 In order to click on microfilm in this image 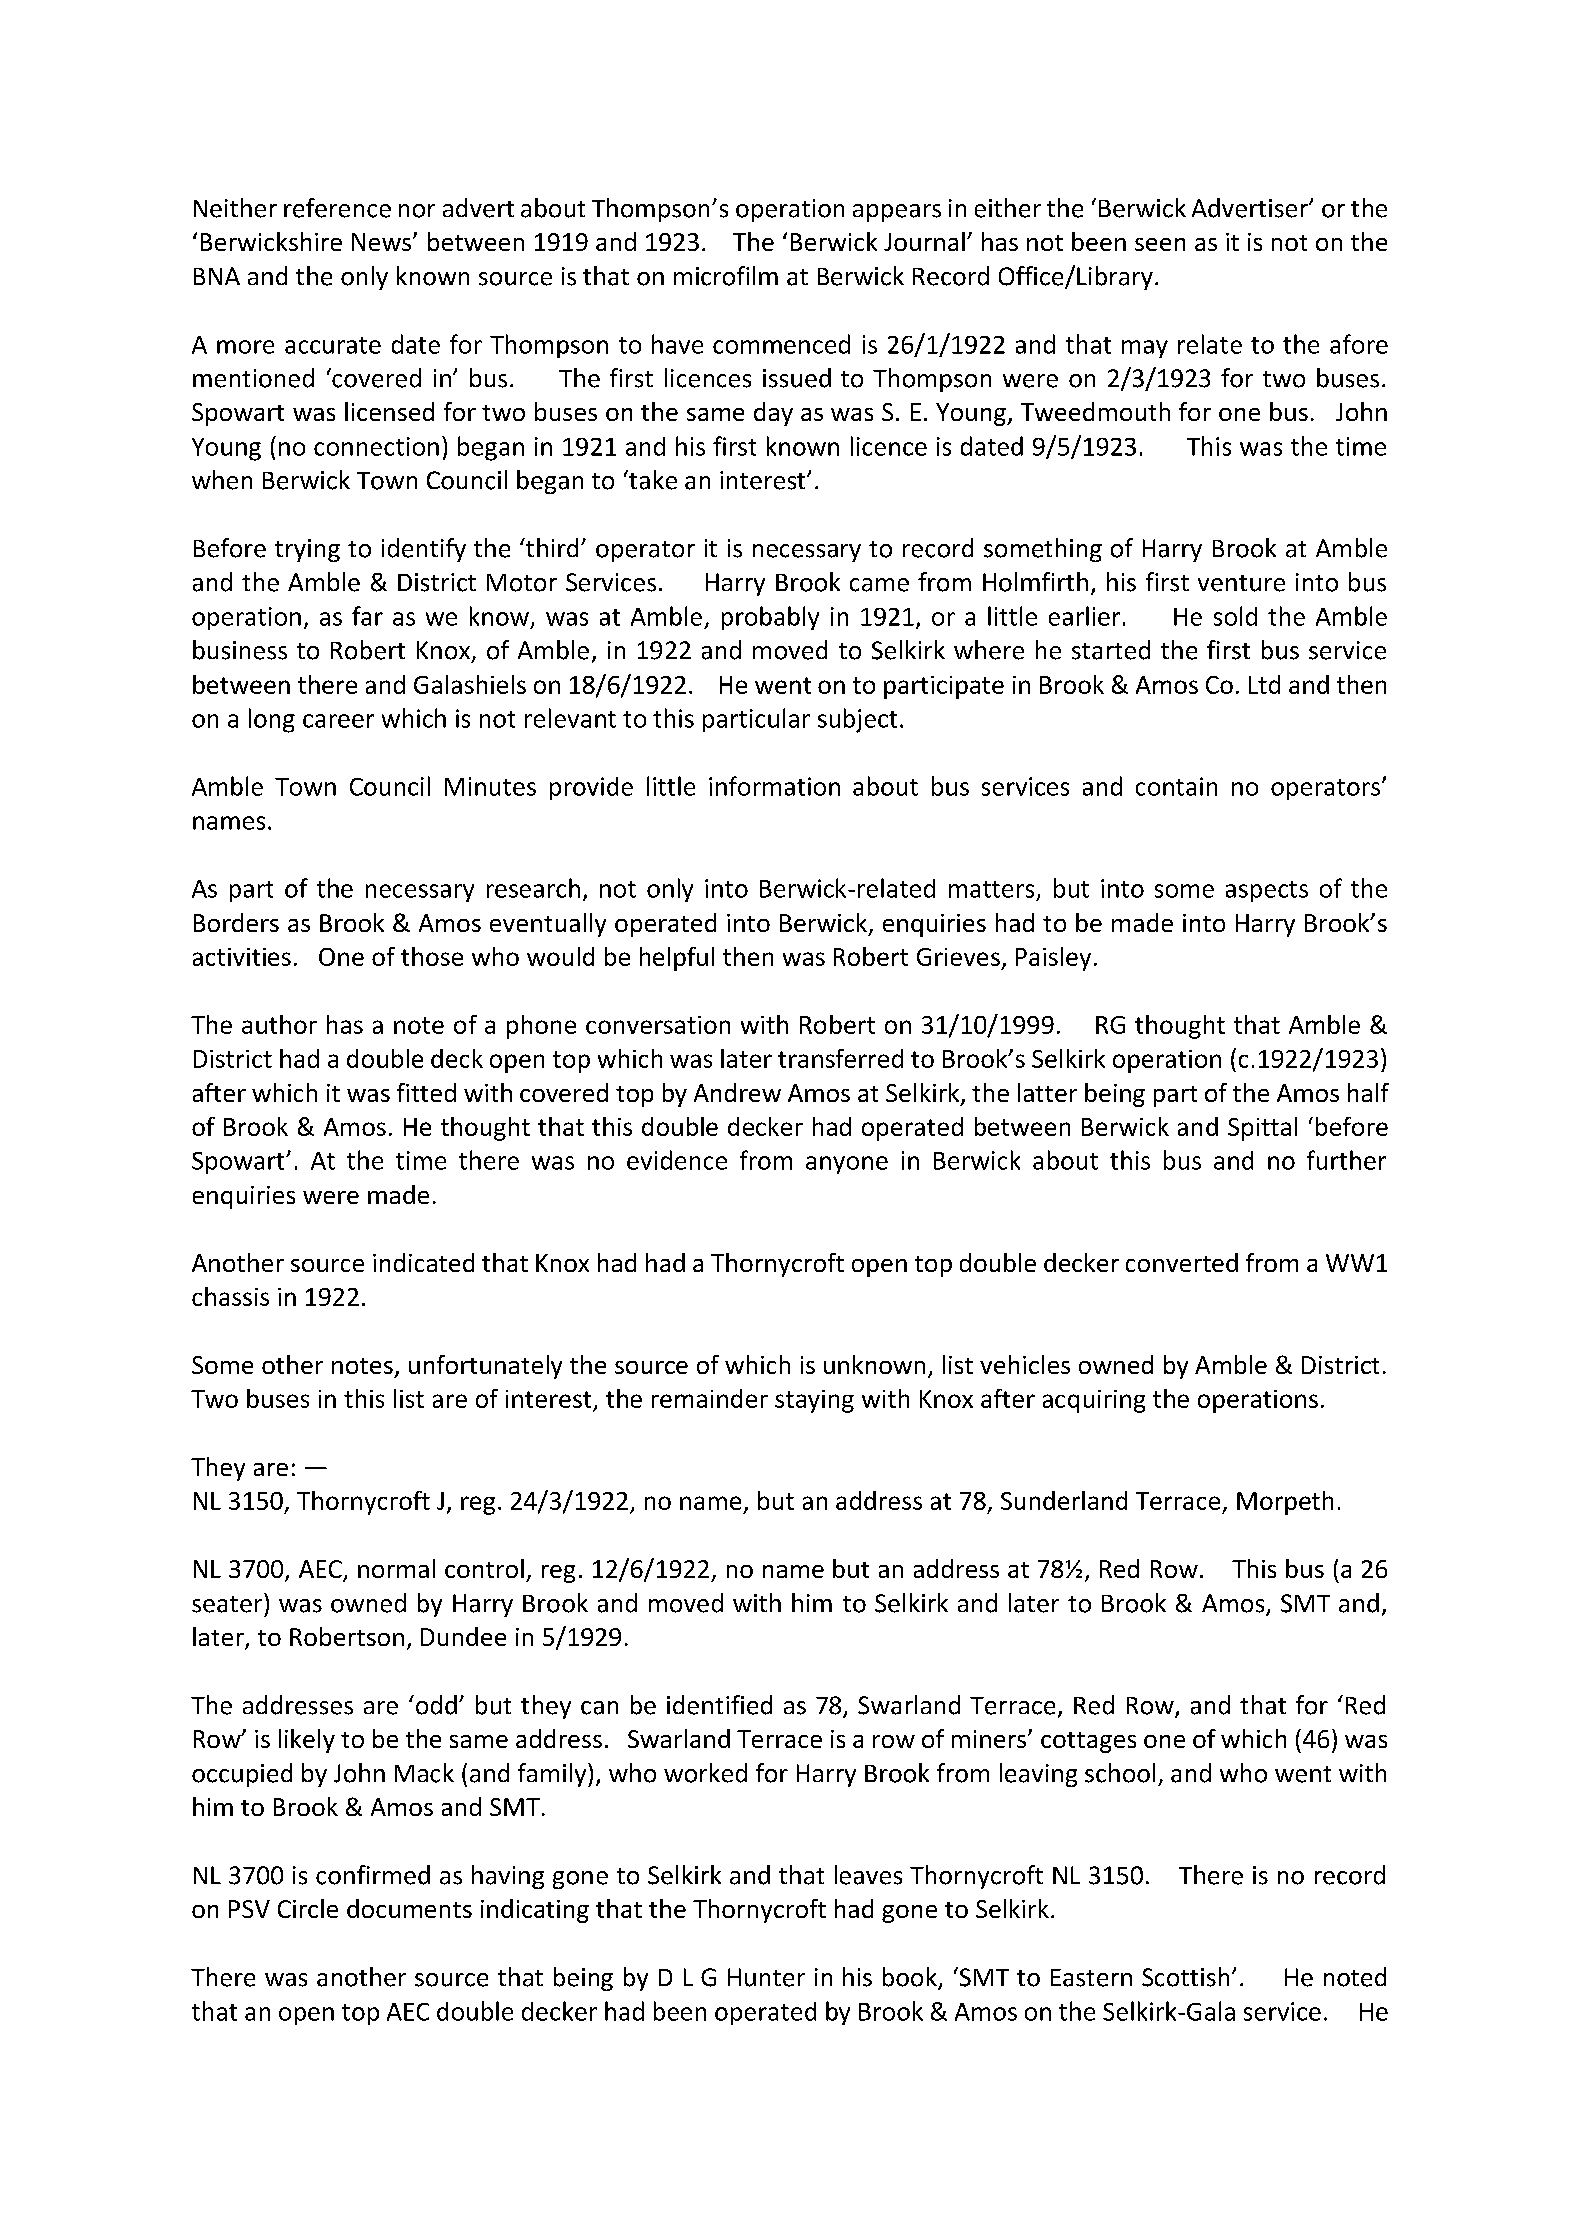, I will do `click(726, 276)`.
